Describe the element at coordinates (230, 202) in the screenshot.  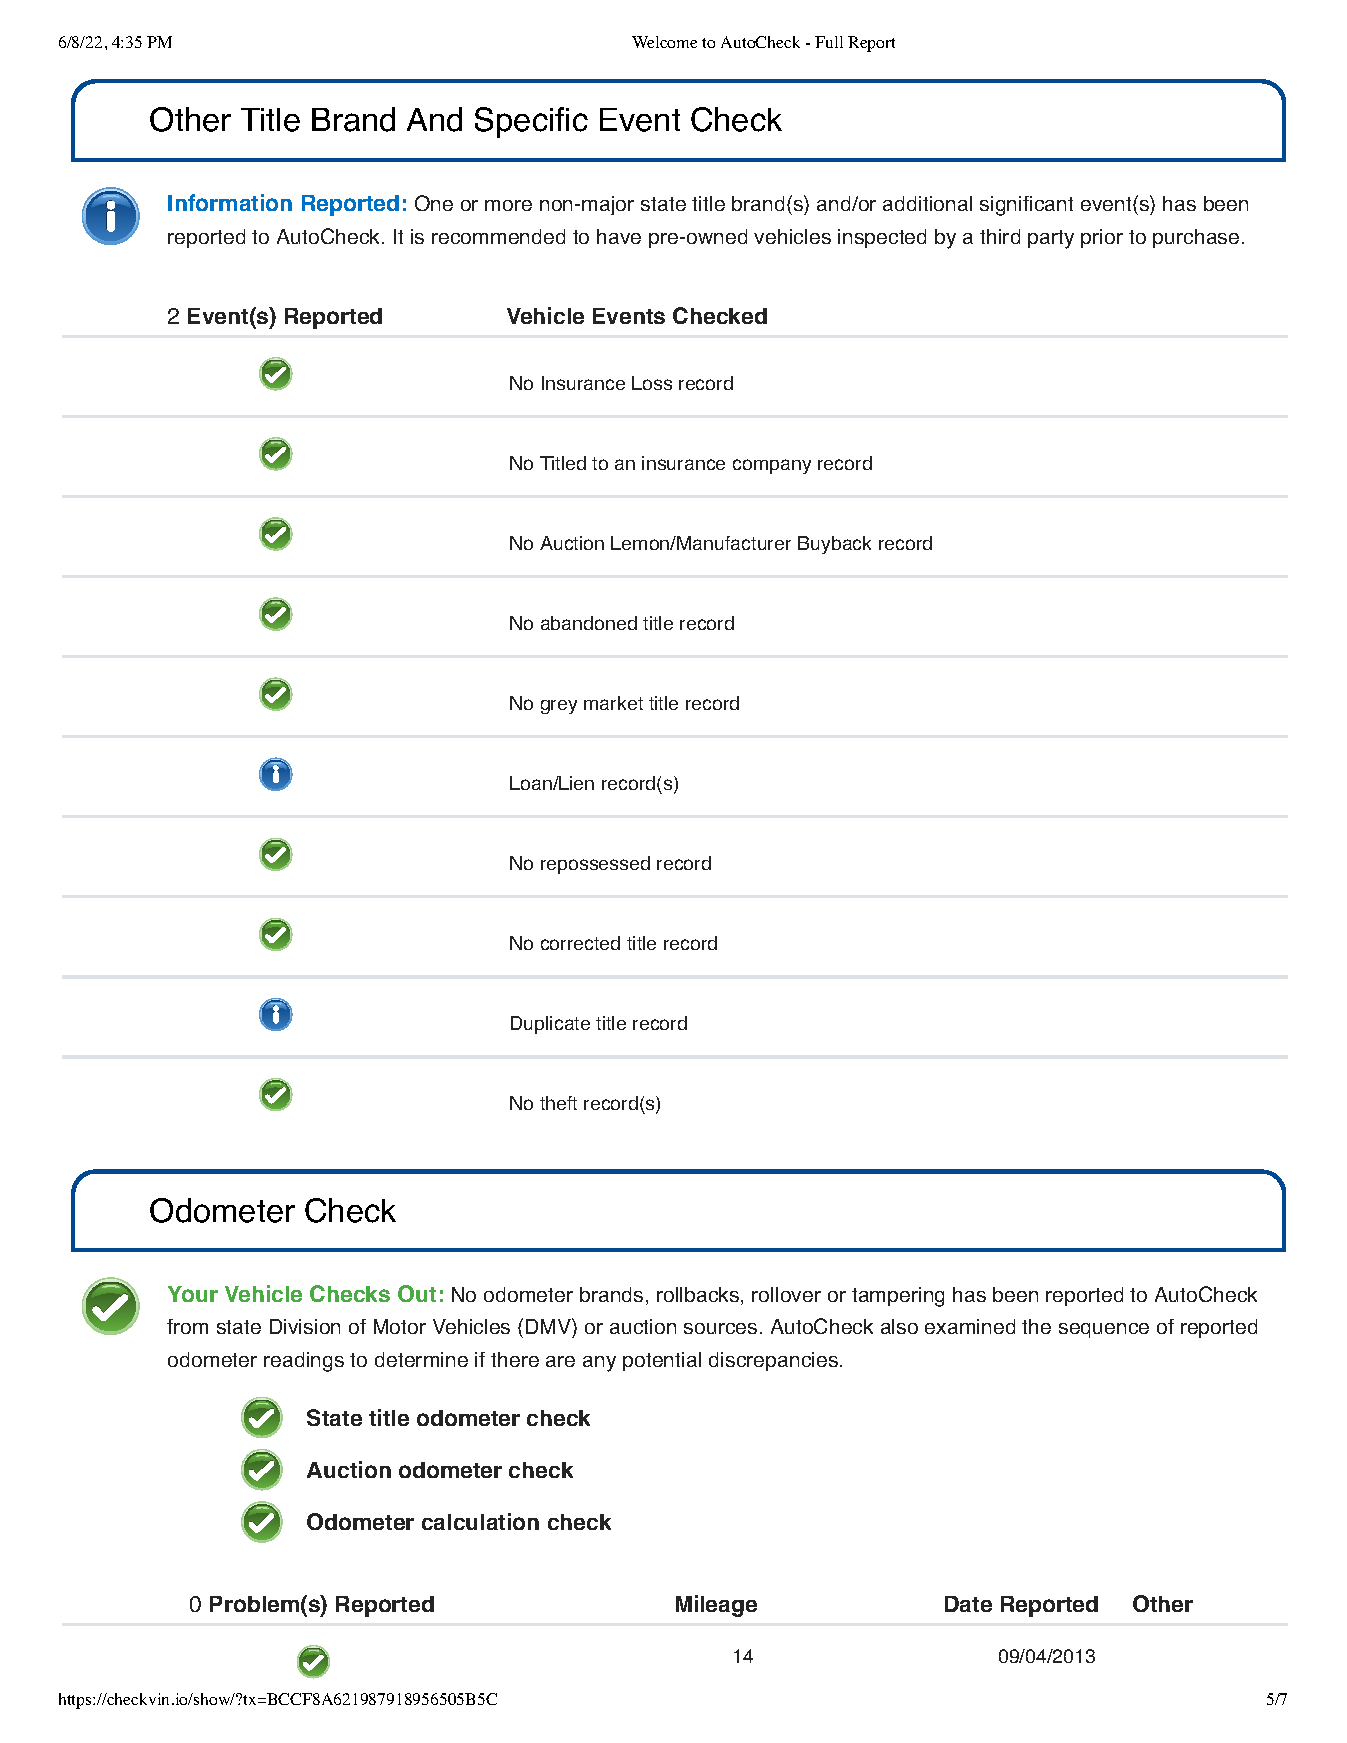
I see `Information` at that location.
